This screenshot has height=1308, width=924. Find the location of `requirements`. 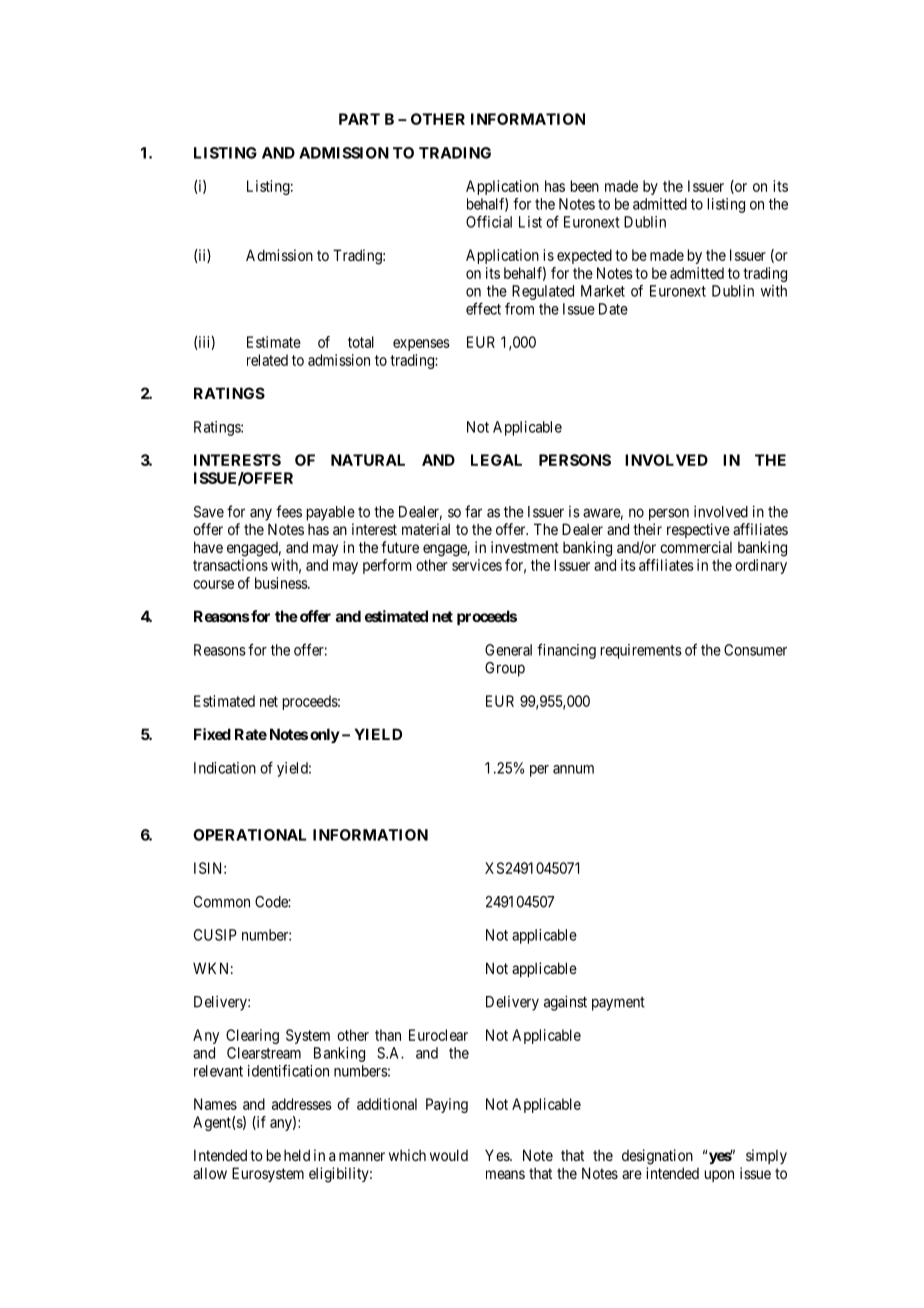

requirements is located at coordinates (641, 651).
